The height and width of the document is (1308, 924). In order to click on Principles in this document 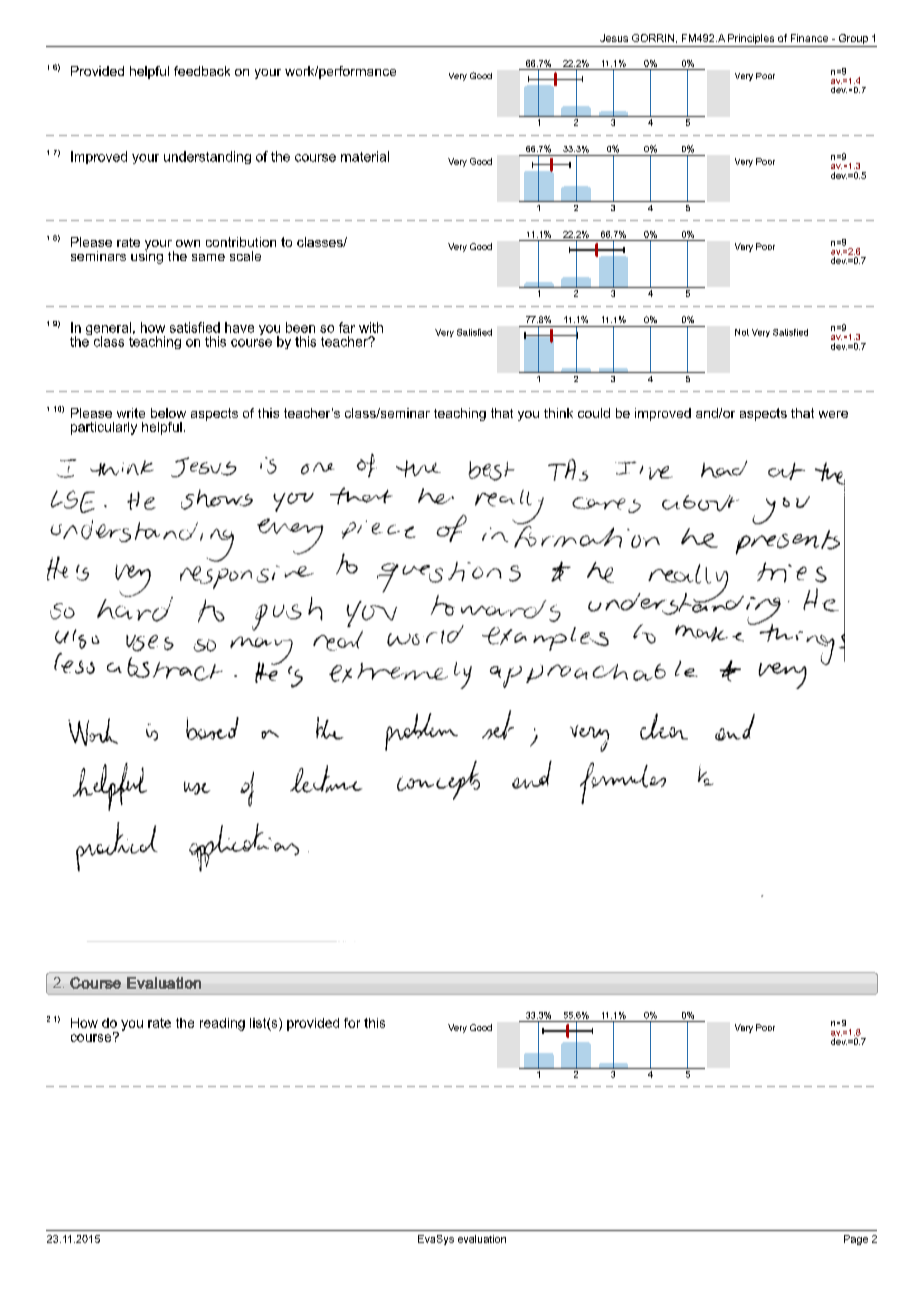, I will do `click(751, 40)`.
